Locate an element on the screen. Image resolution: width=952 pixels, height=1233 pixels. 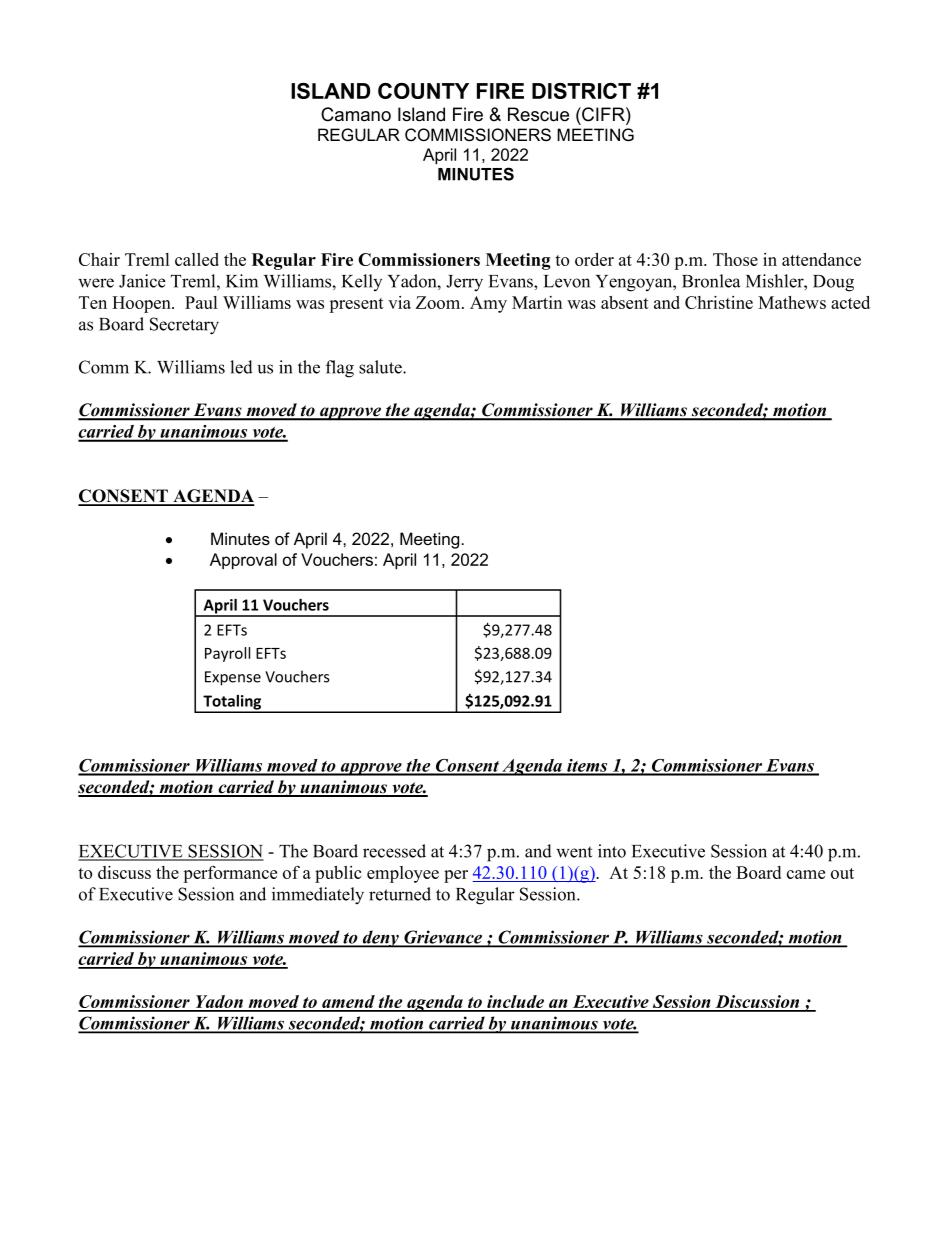
Mathews is located at coordinates (792, 302).
